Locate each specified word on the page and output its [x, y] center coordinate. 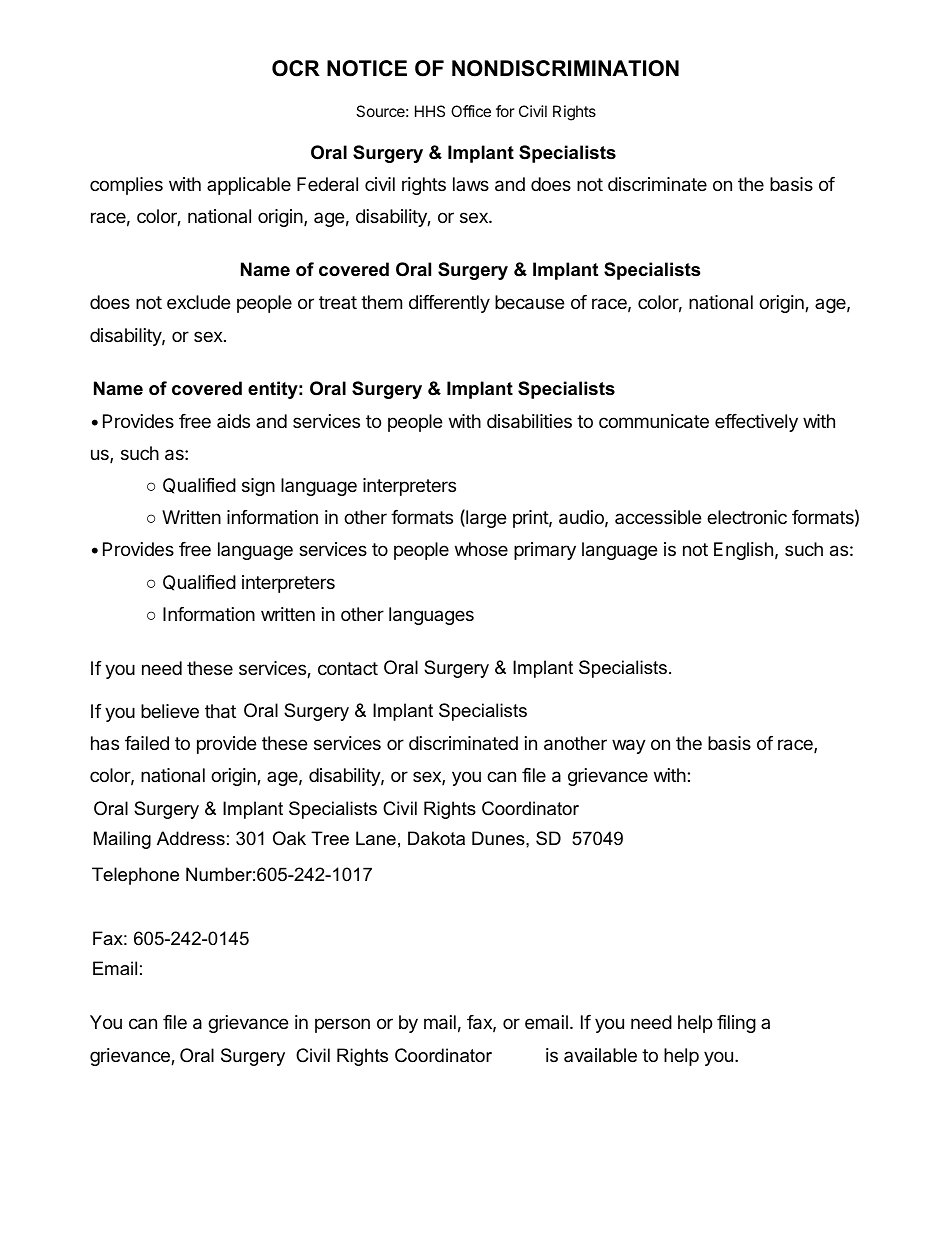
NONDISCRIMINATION [565, 68]
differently [449, 304]
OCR [296, 68]
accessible [658, 517]
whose [481, 549]
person [342, 1025]
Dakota [436, 838]
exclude [198, 302]
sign [258, 487]
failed [147, 743]
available [600, 1055]
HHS [430, 111]
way [629, 746]
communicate [654, 421]
